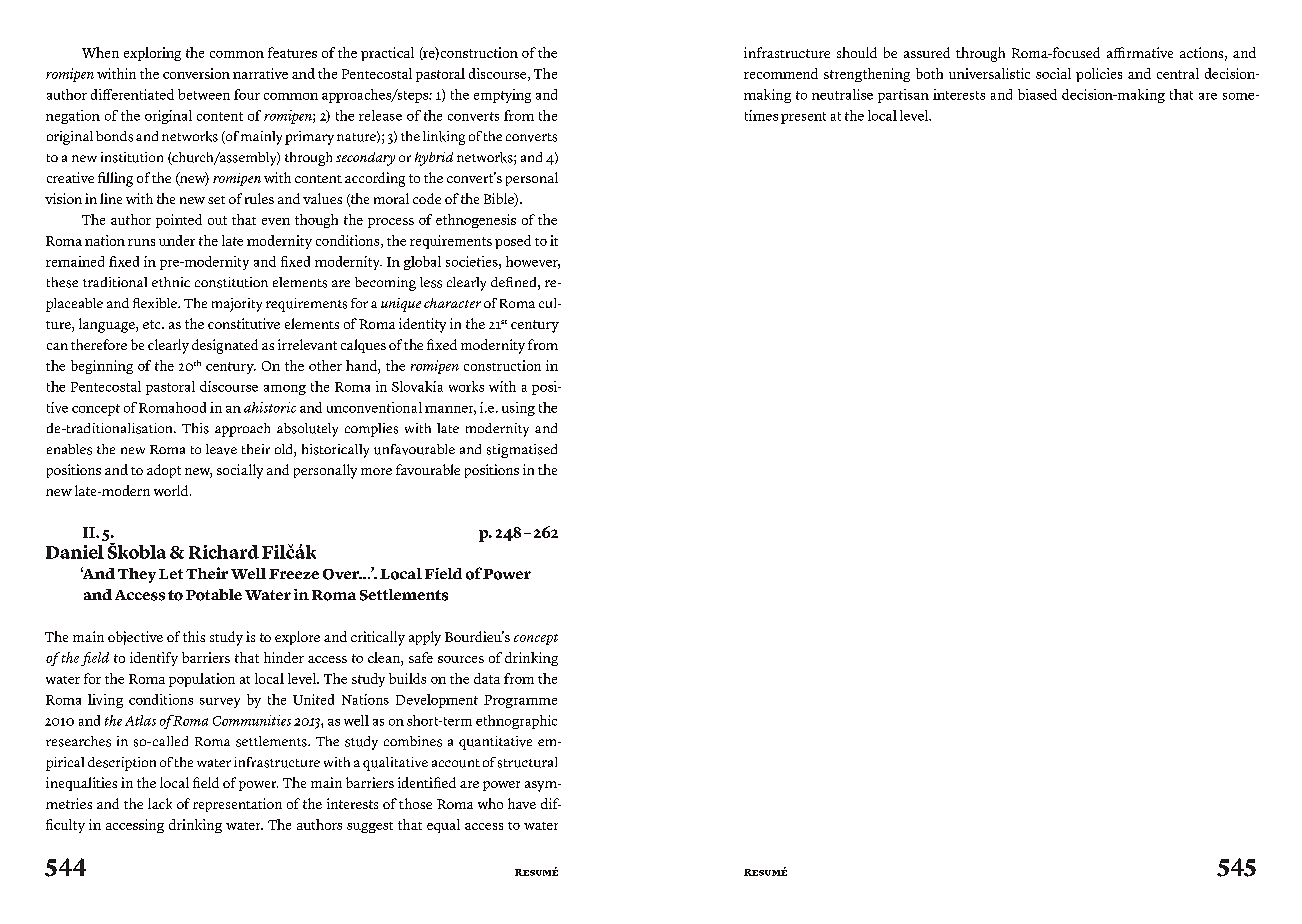 This image has height=924, width=1302. What do you see at coordinates (196, 73) in the image?
I see `conversion` at bounding box center [196, 73].
